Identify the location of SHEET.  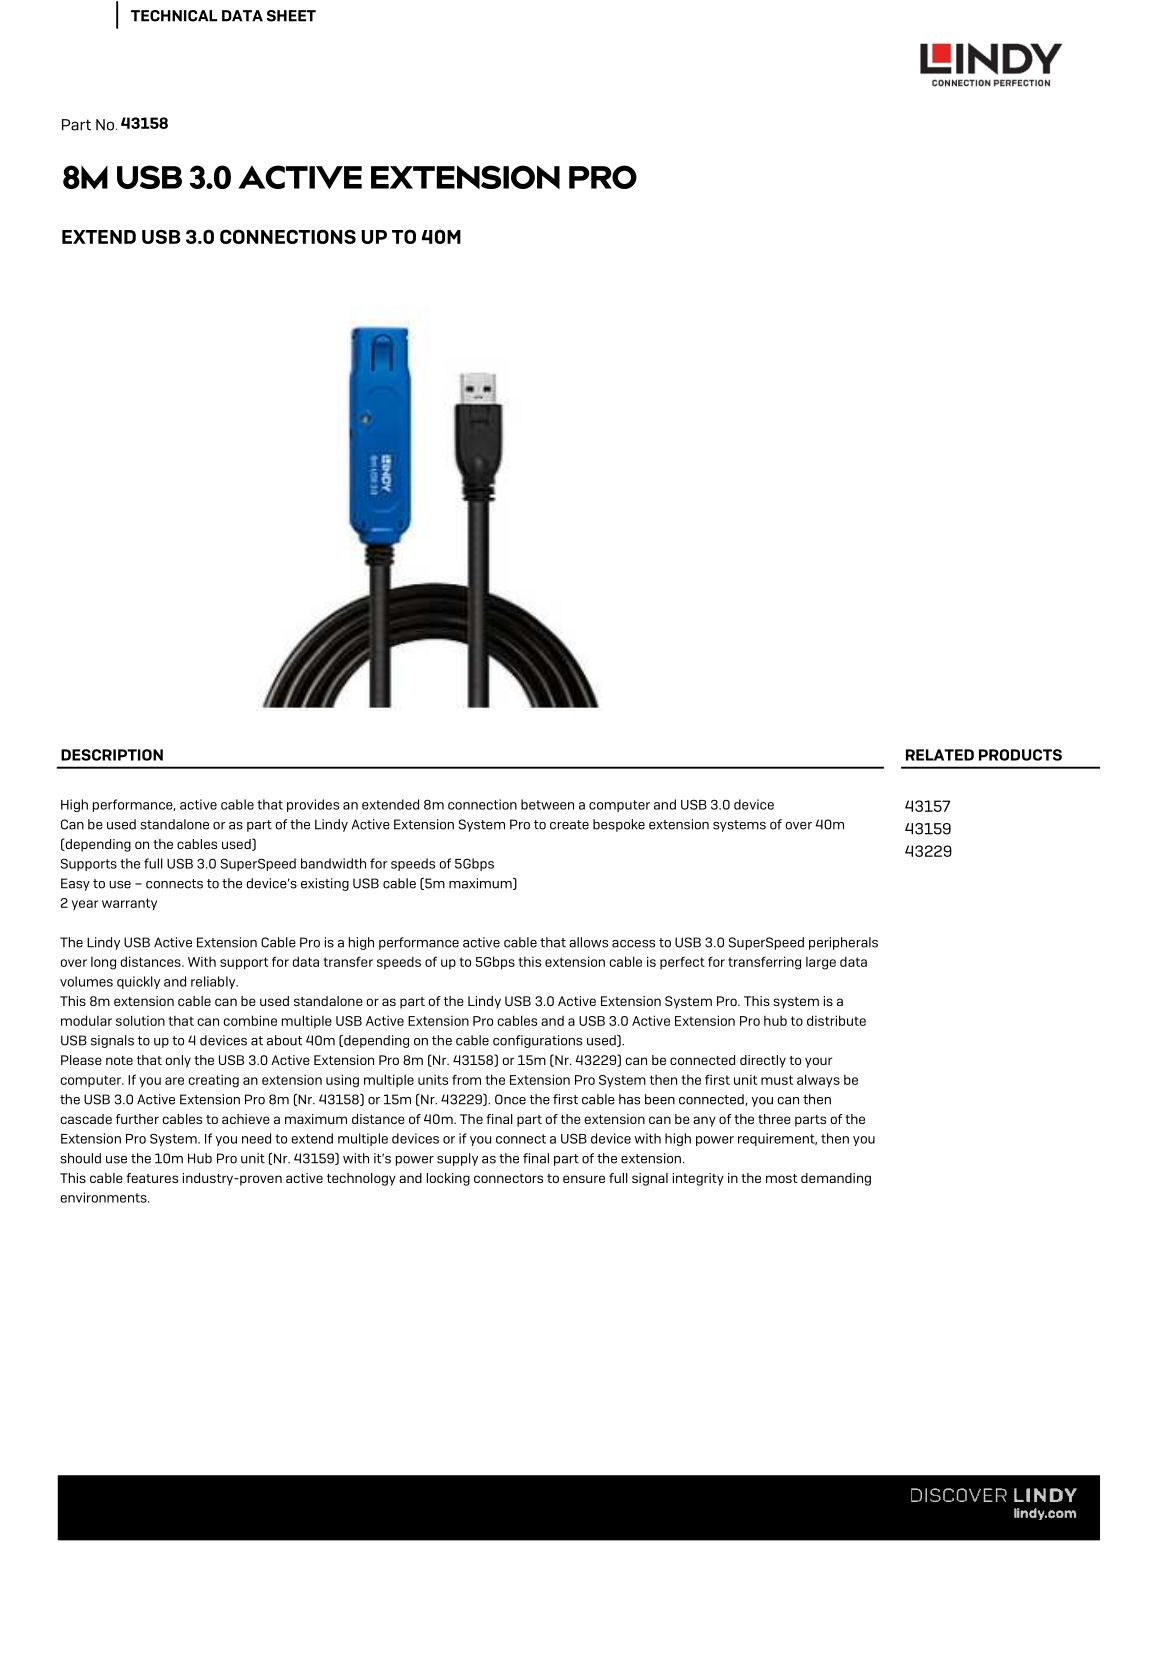
(291, 16).
